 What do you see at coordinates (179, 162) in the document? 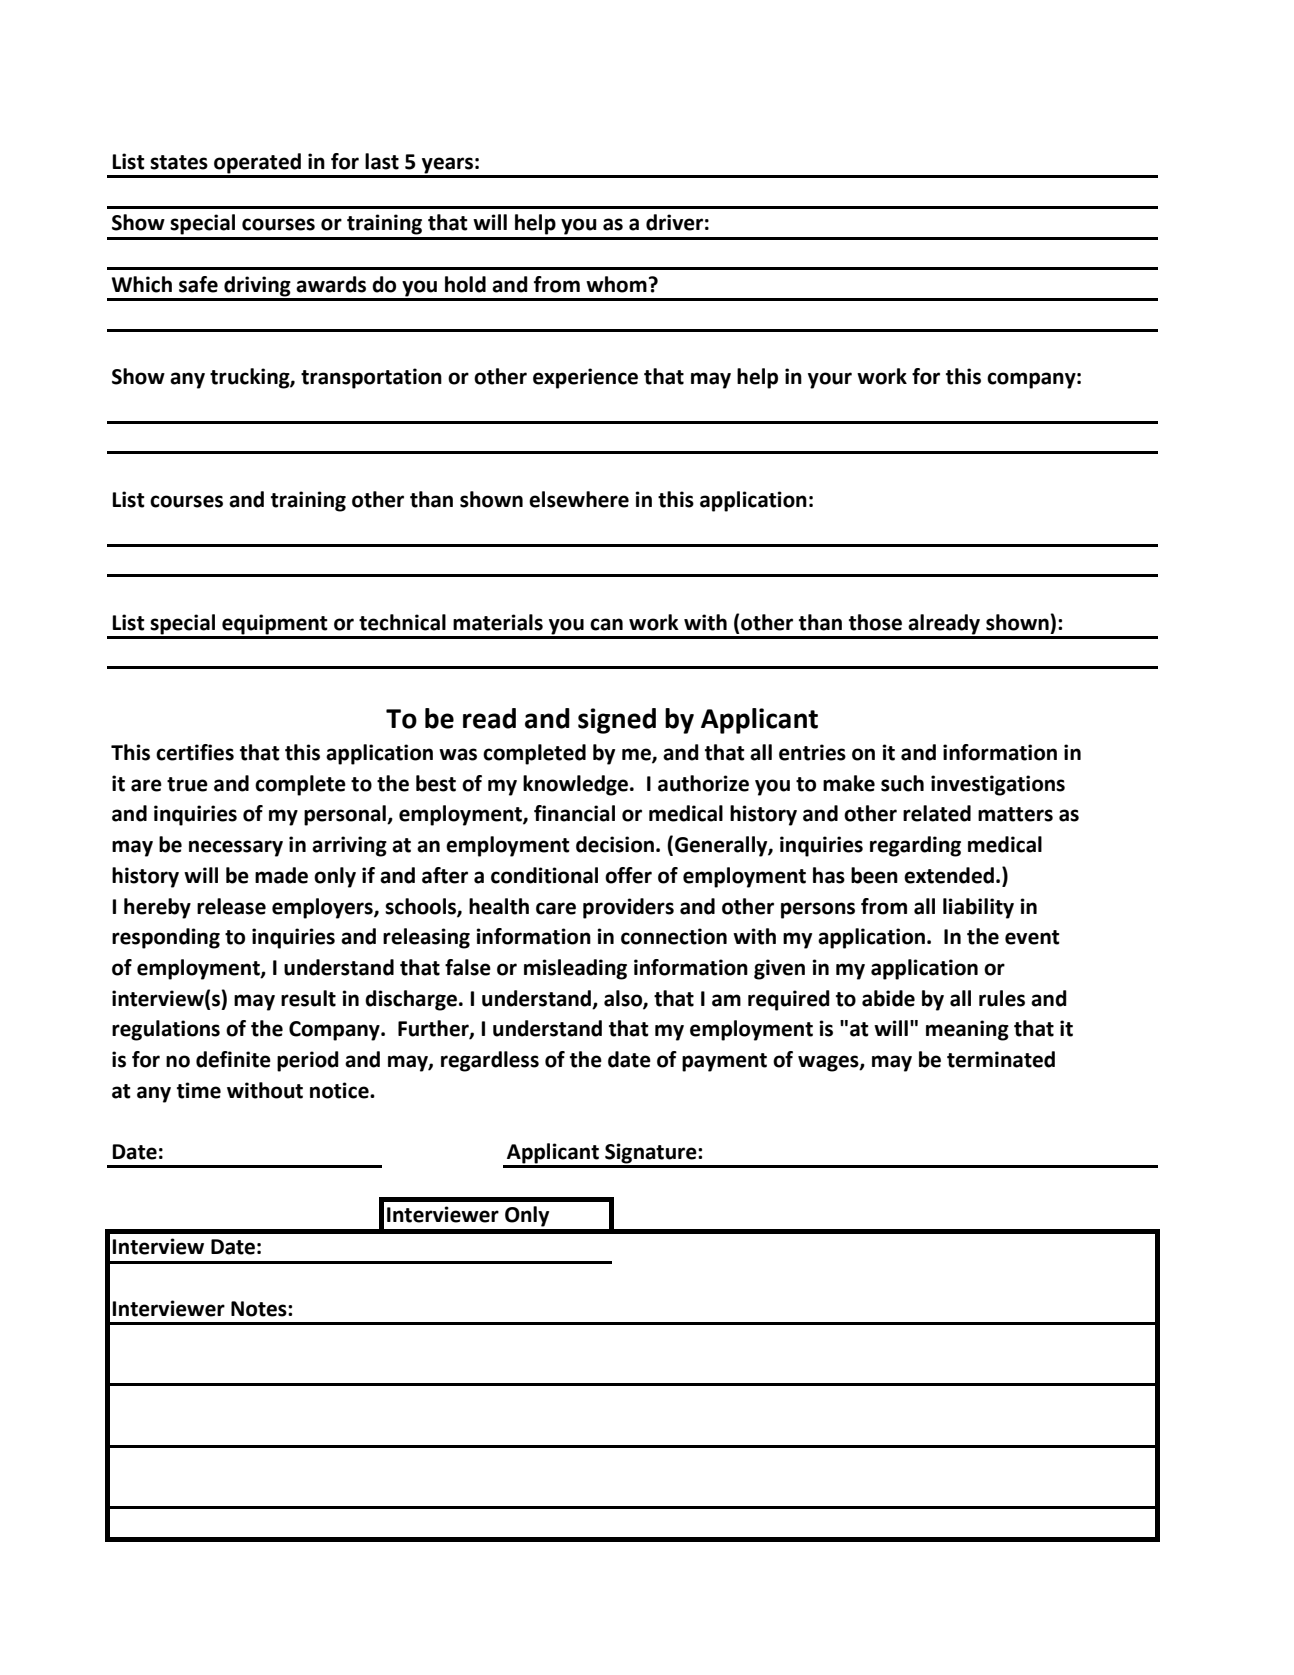
I see `states` at bounding box center [179, 162].
